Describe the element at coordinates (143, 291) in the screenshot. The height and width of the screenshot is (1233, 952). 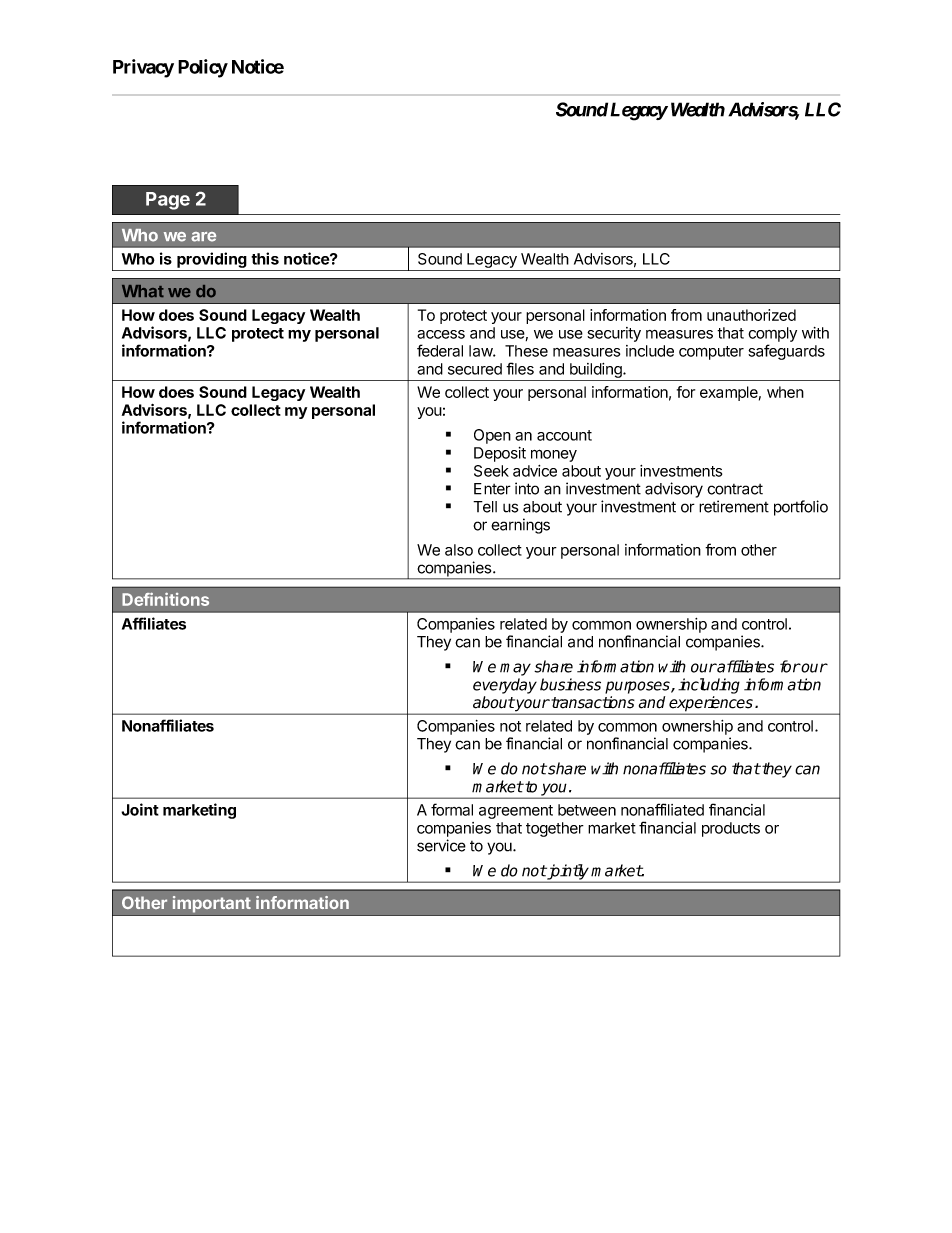
I see `What` at that location.
